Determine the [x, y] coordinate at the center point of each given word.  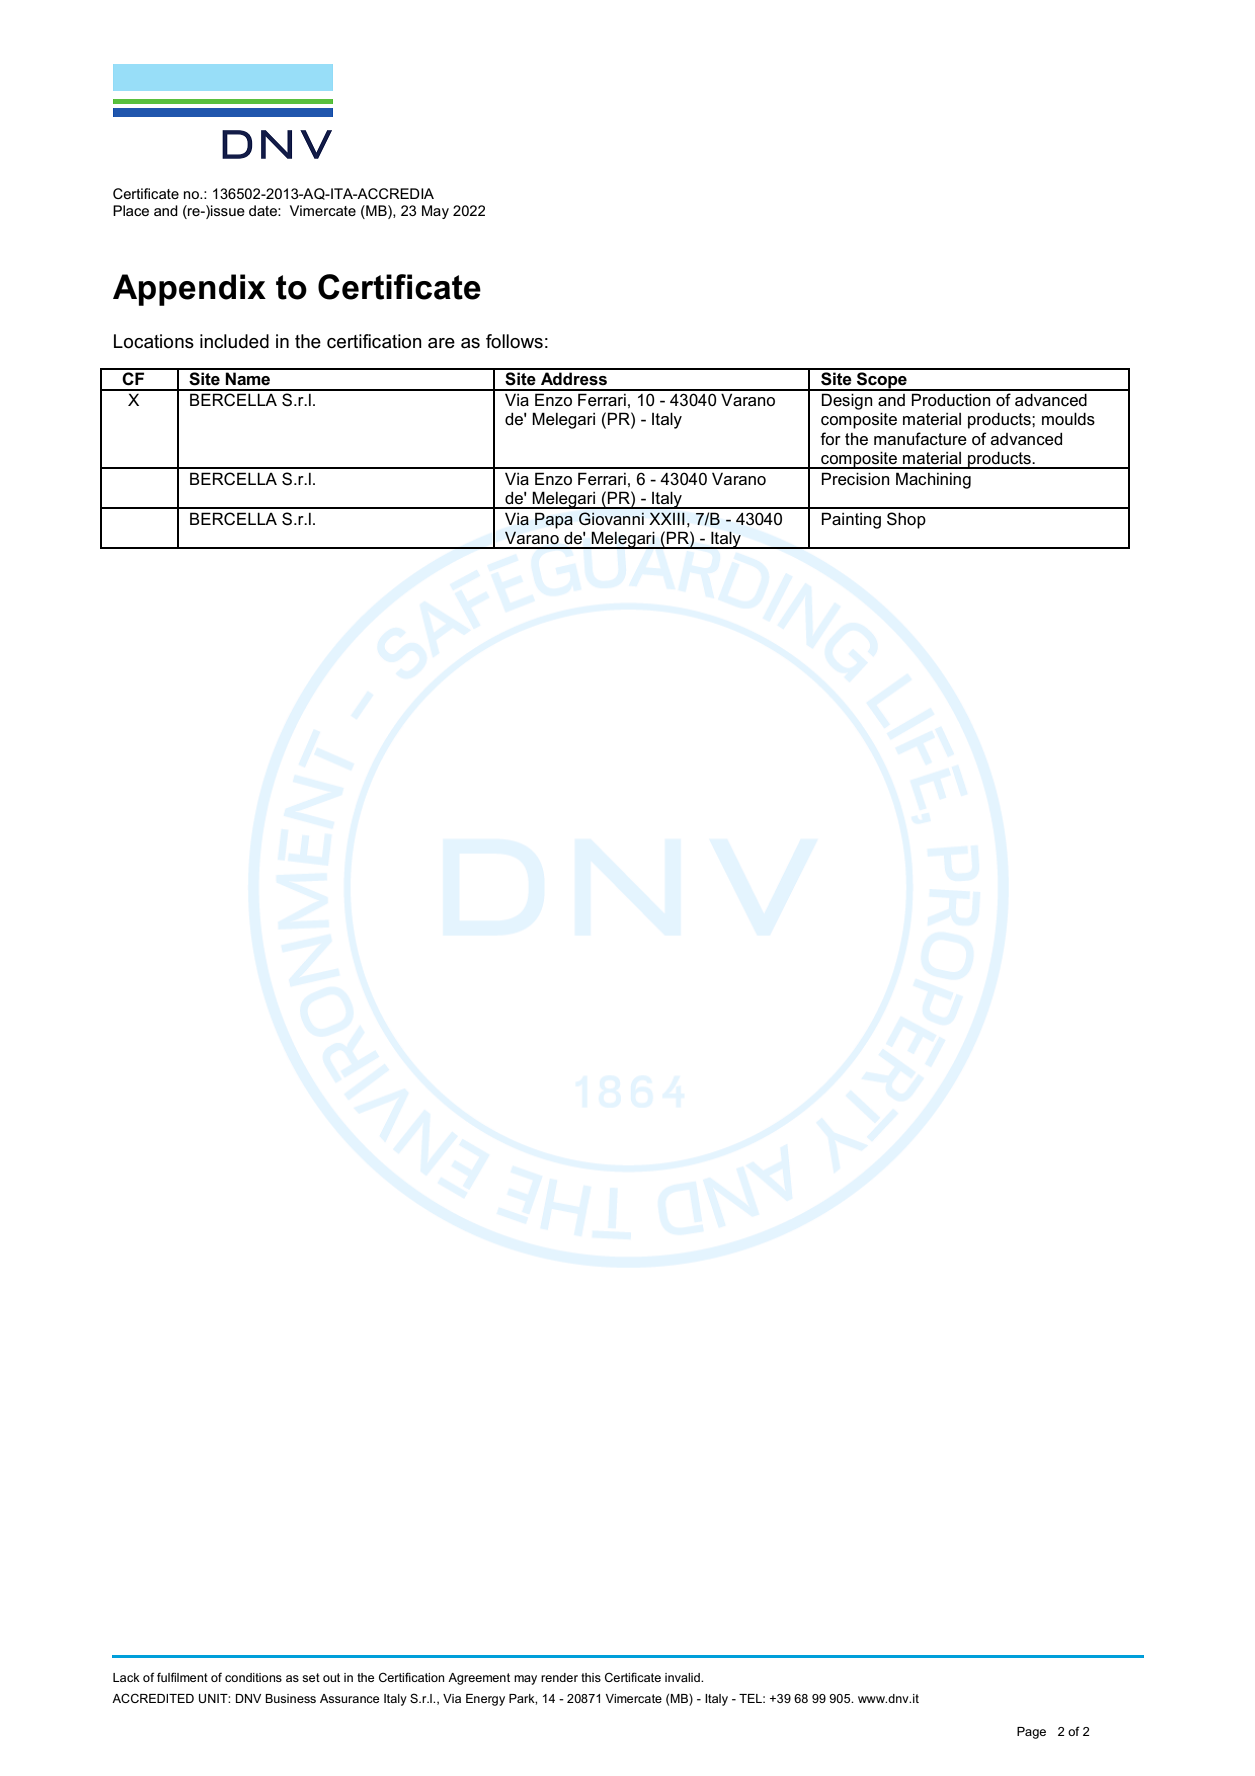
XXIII [667, 518]
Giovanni [611, 518]
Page [1031, 1733]
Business [290, 1698]
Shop [906, 520]
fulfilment [182, 1677]
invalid [683, 1677]
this [591, 1677]
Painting [851, 520]
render [559, 1677]
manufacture [920, 438]
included [234, 341]
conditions [253, 1677]
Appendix [189, 290]
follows [514, 341]
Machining [933, 480]
